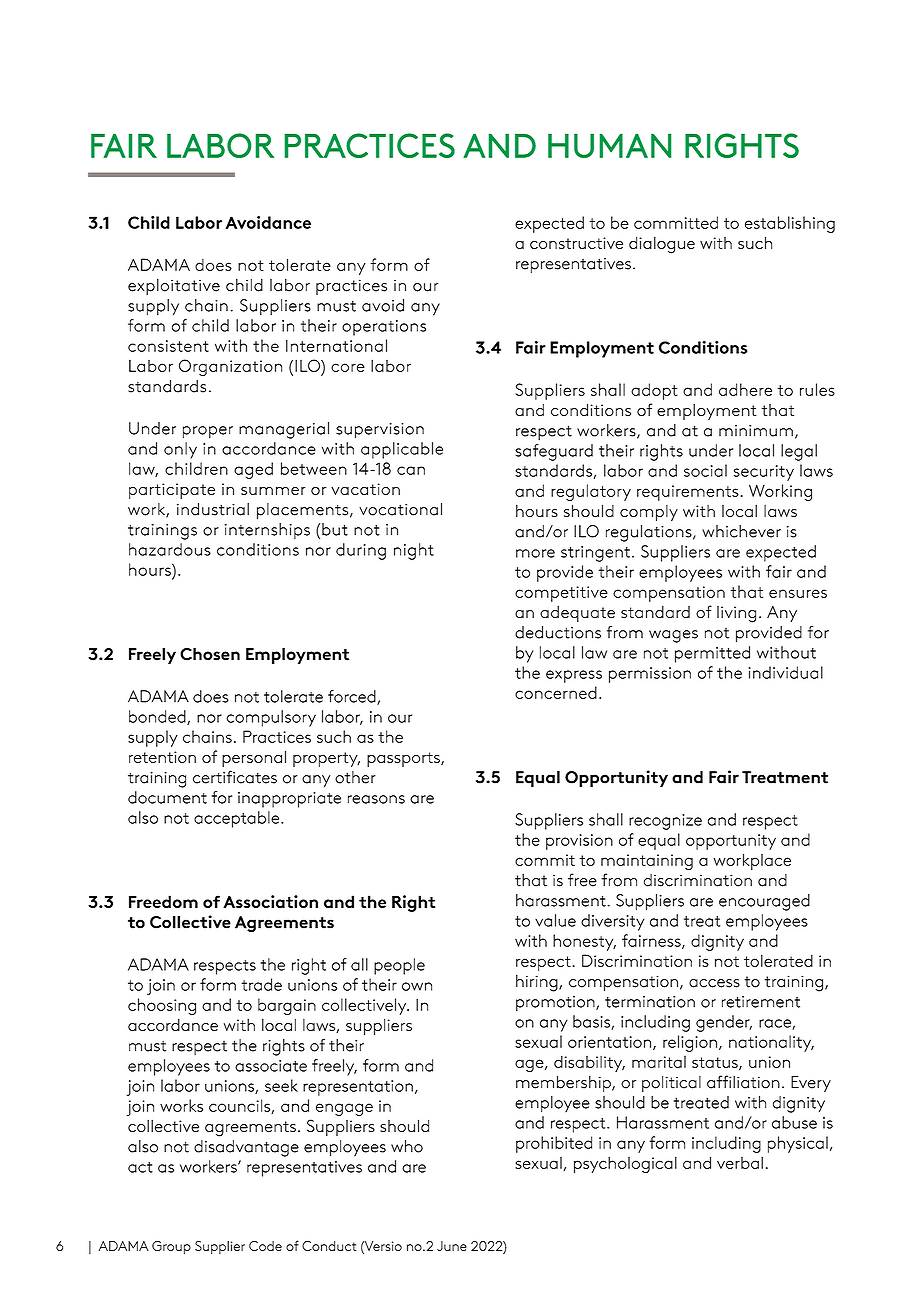  Describe the element at coordinates (556, 692) in the screenshot. I see `concerned` at that location.
